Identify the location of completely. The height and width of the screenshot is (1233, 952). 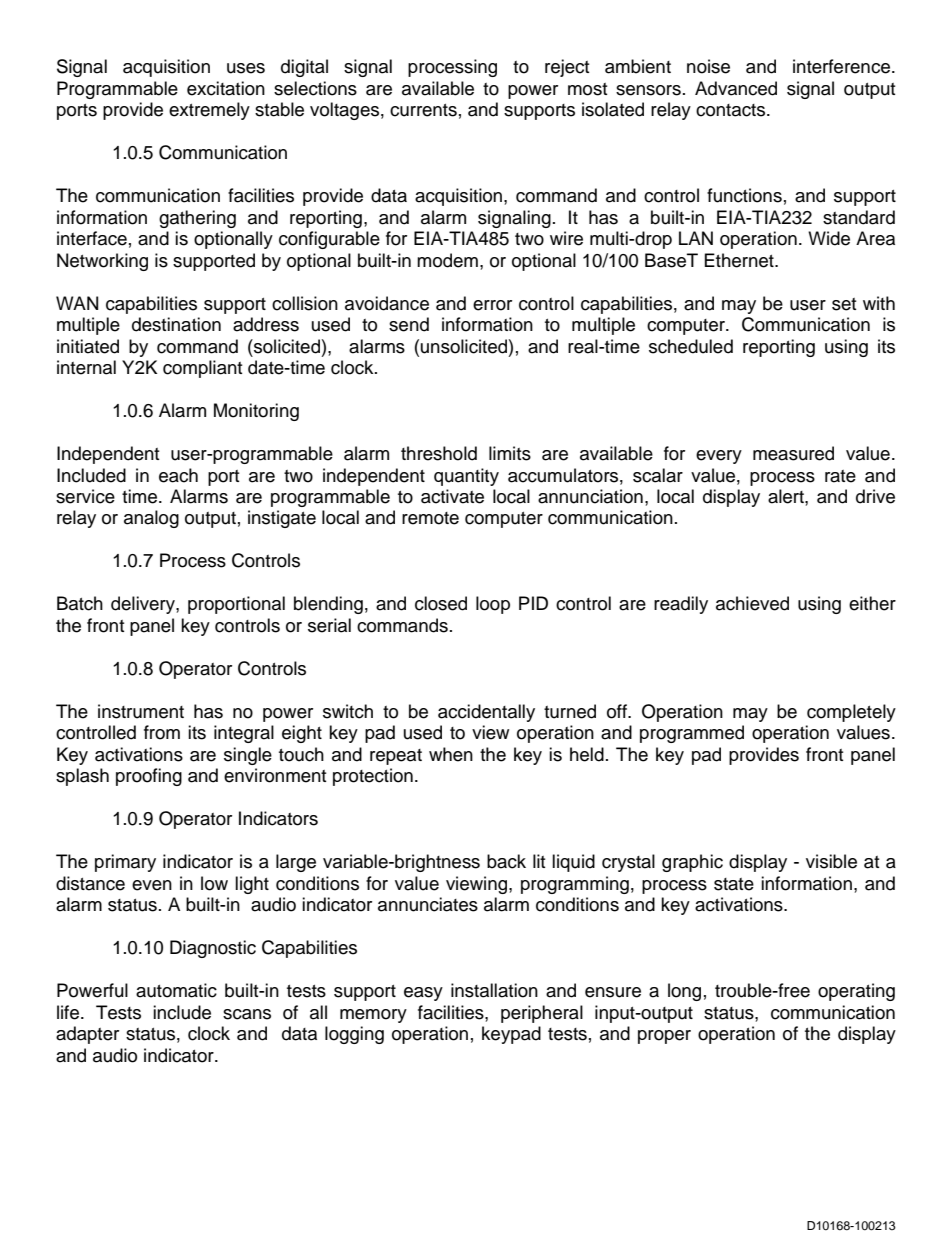
(851, 713).
